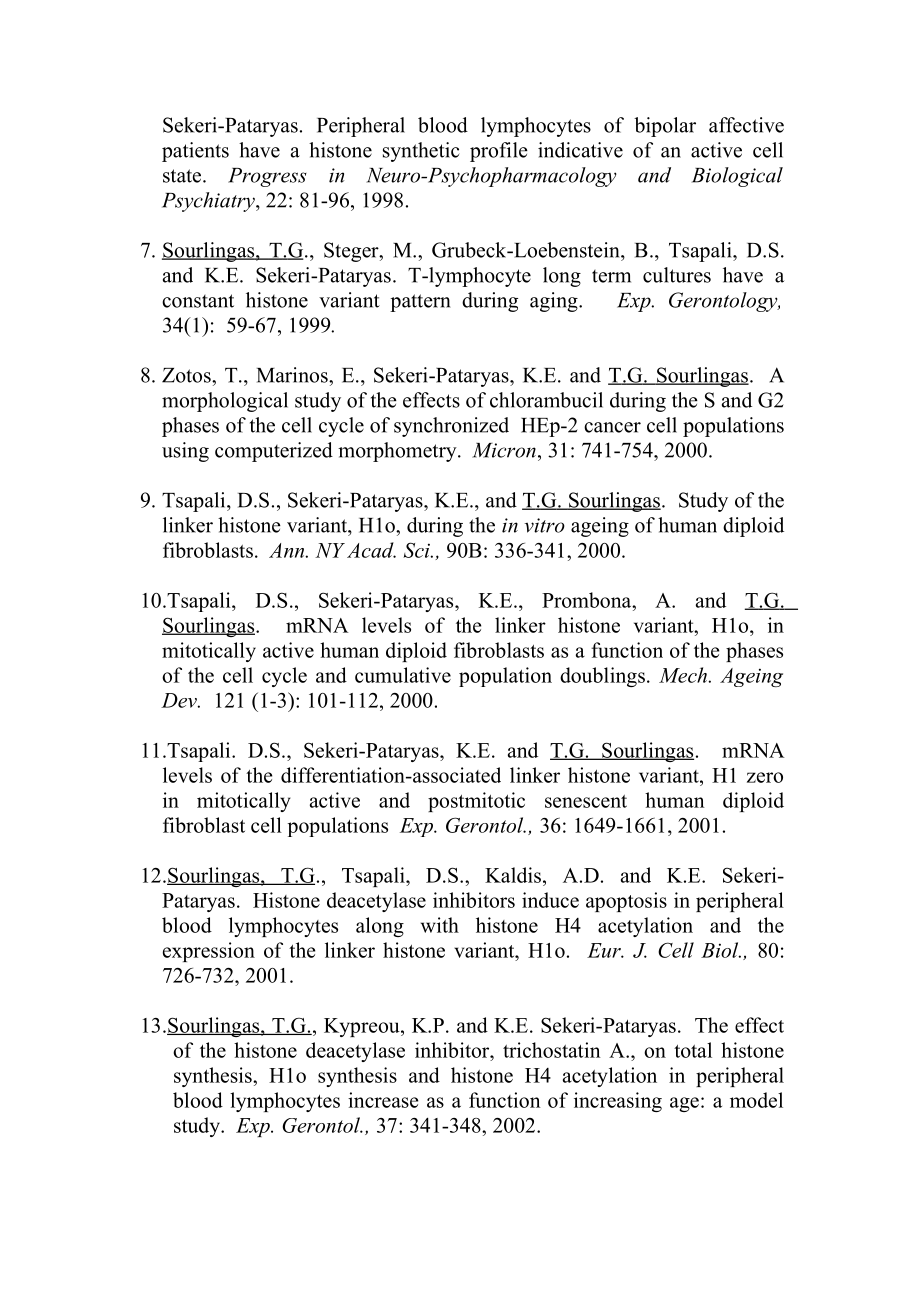 The width and height of the screenshot is (924, 1308). I want to click on computerized, so click(274, 452).
